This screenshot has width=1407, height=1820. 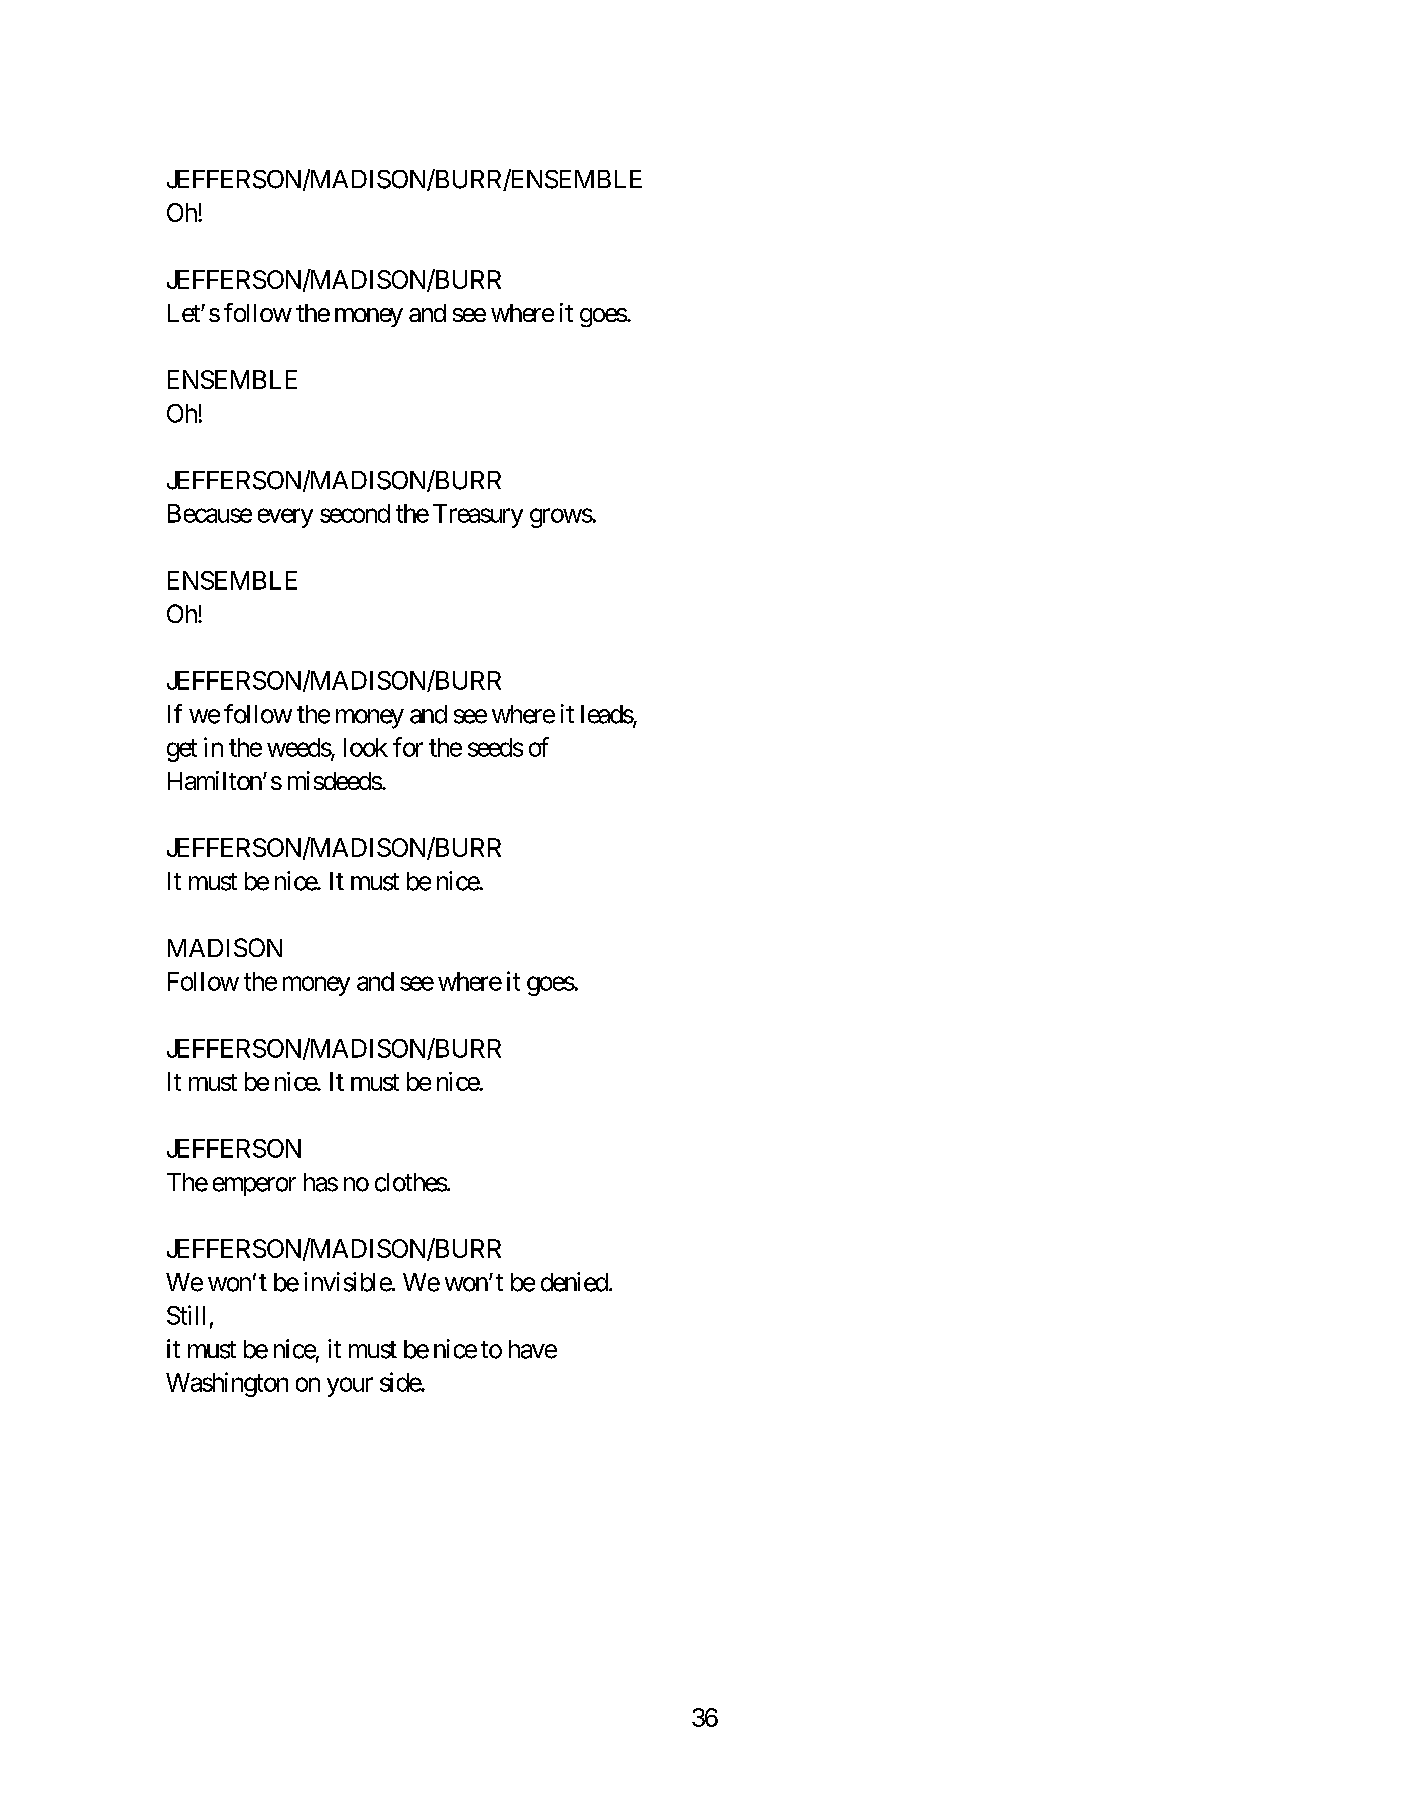 What do you see at coordinates (285, 518) in the screenshot?
I see `every` at bounding box center [285, 518].
